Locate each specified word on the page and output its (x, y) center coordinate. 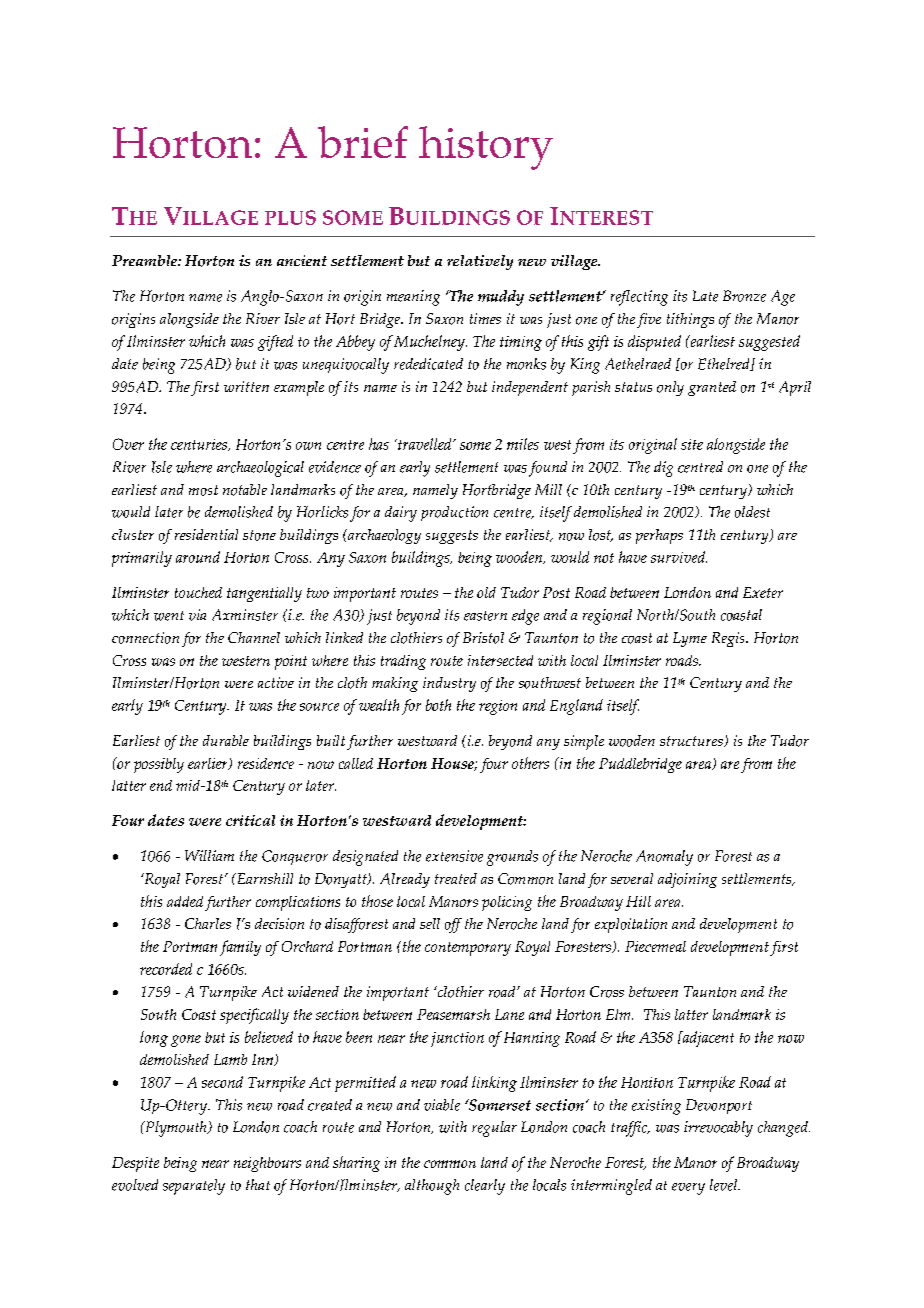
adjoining (687, 880)
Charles (208, 923)
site (692, 444)
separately (194, 1187)
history (486, 148)
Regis (729, 639)
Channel (254, 637)
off (453, 925)
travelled (425, 444)
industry (449, 684)
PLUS (290, 217)
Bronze (744, 296)
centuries (200, 445)
